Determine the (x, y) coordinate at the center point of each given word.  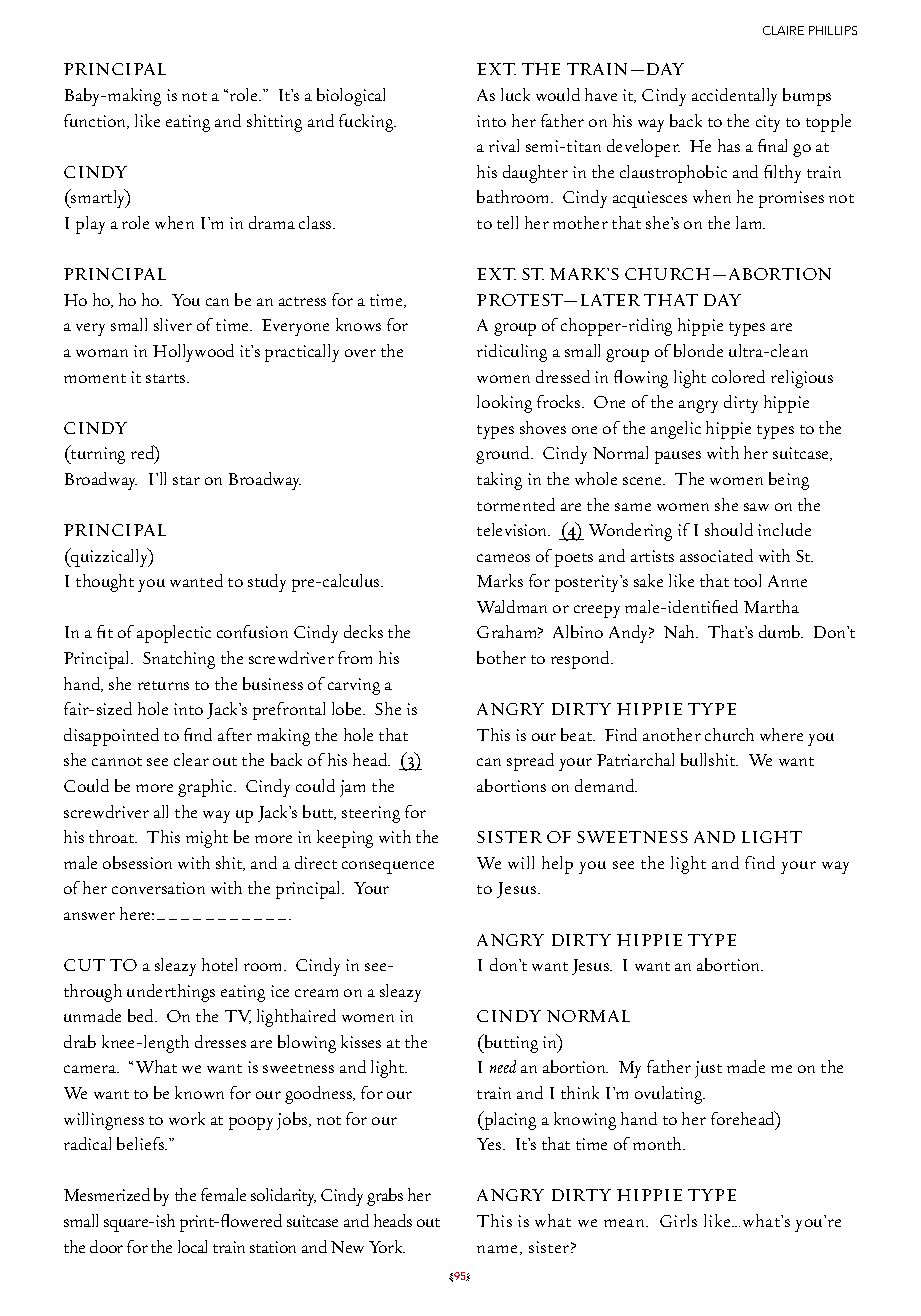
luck (515, 94)
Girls (678, 1220)
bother (501, 657)
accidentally (734, 97)
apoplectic (174, 634)
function (96, 121)
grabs (385, 1197)
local (192, 1246)
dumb (781, 631)
